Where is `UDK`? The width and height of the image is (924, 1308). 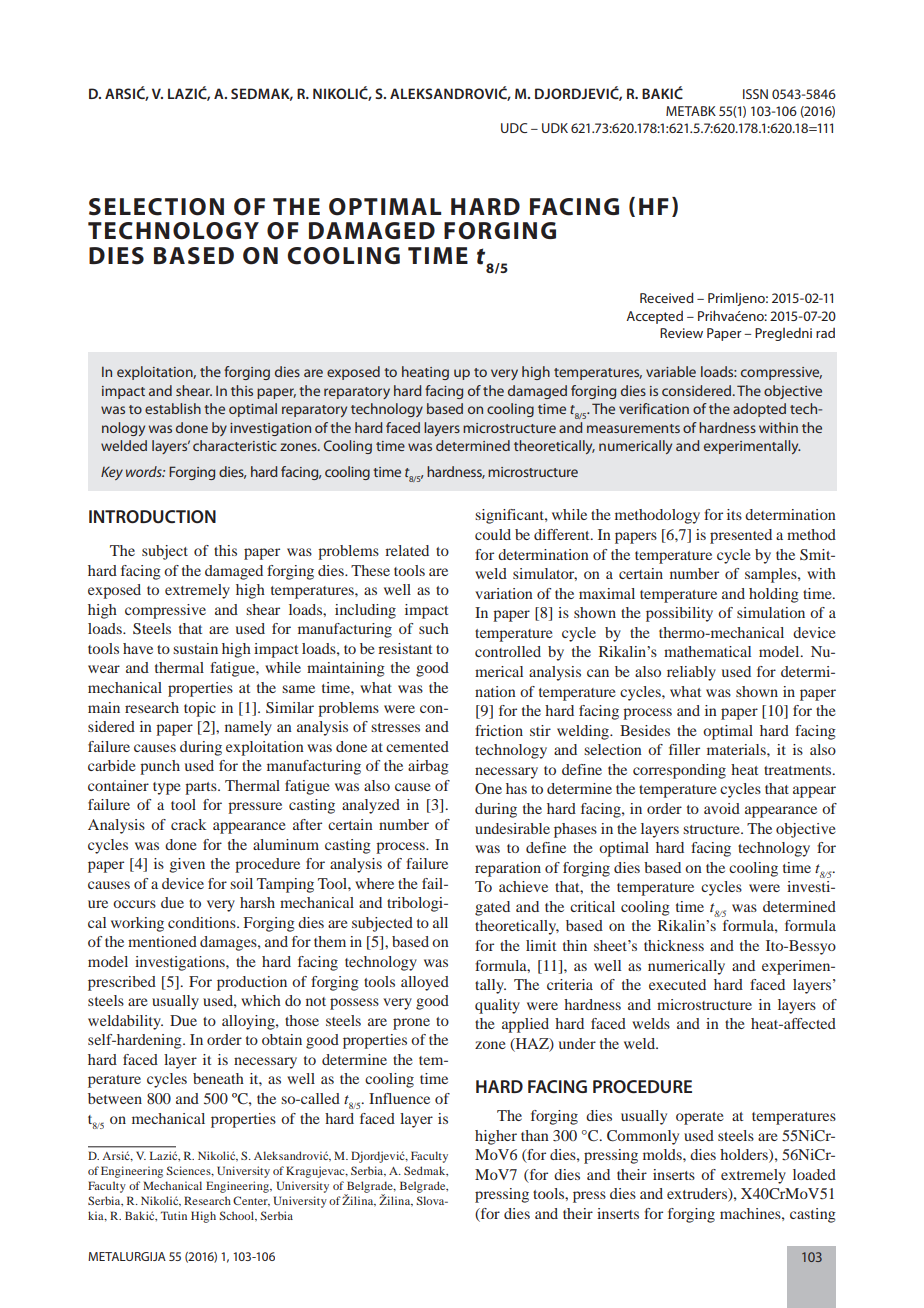 UDK is located at coordinates (555, 128).
